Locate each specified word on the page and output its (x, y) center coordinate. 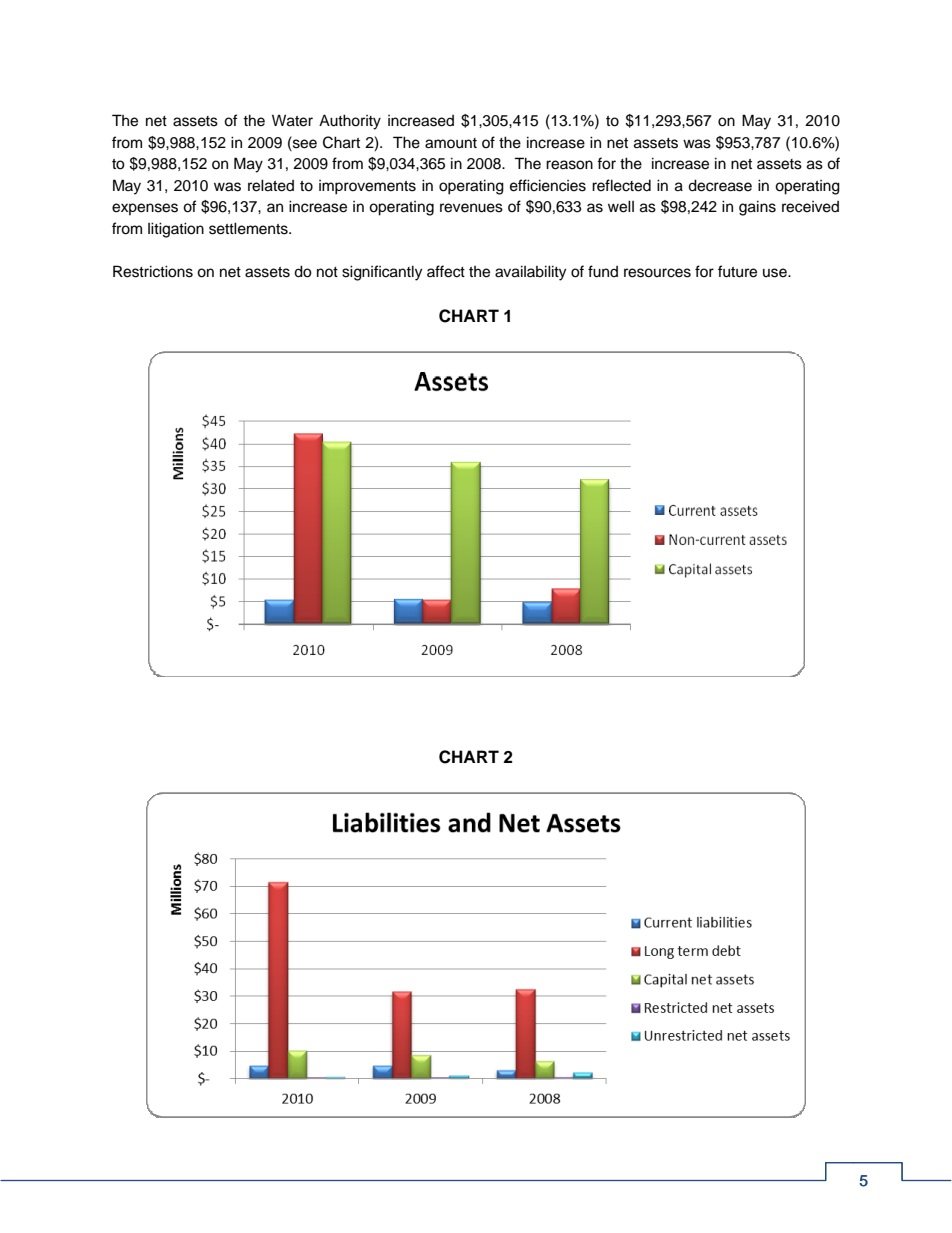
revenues (471, 208)
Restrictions (153, 271)
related (271, 185)
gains (757, 208)
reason (569, 165)
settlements (249, 228)
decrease (720, 185)
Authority (350, 122)
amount (451, 143)
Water (292, 120)
